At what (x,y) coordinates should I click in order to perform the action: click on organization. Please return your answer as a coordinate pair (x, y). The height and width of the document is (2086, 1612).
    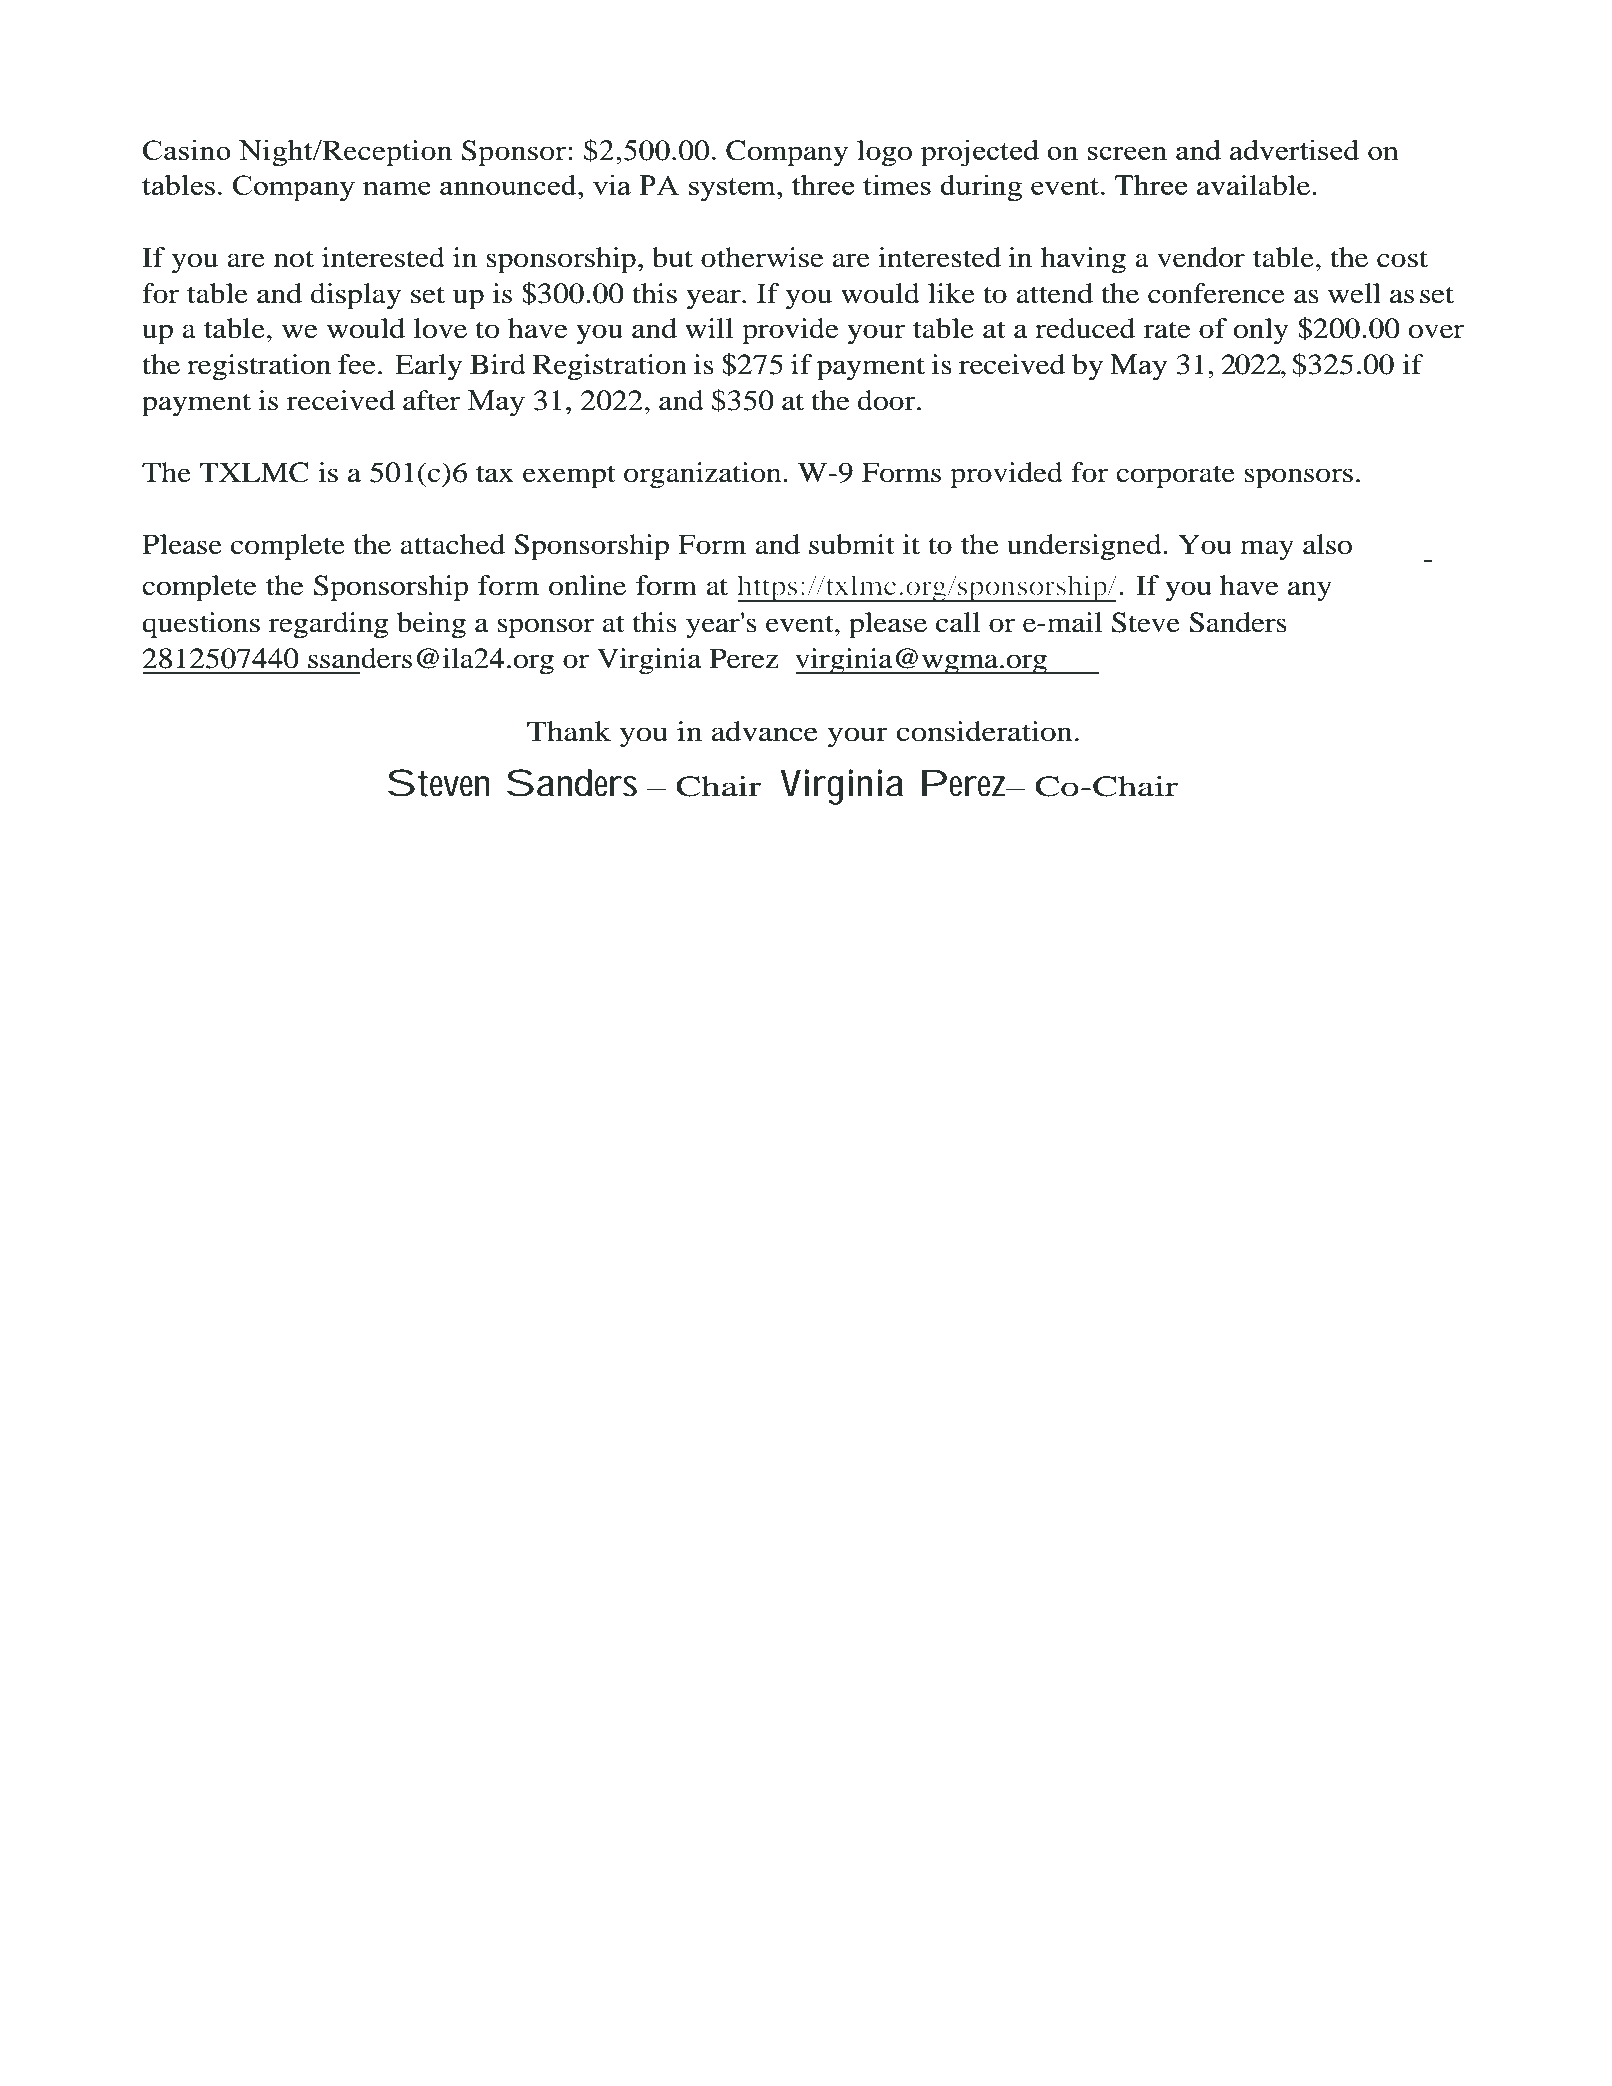
    Looking at the image, I should click on (702, 475).
